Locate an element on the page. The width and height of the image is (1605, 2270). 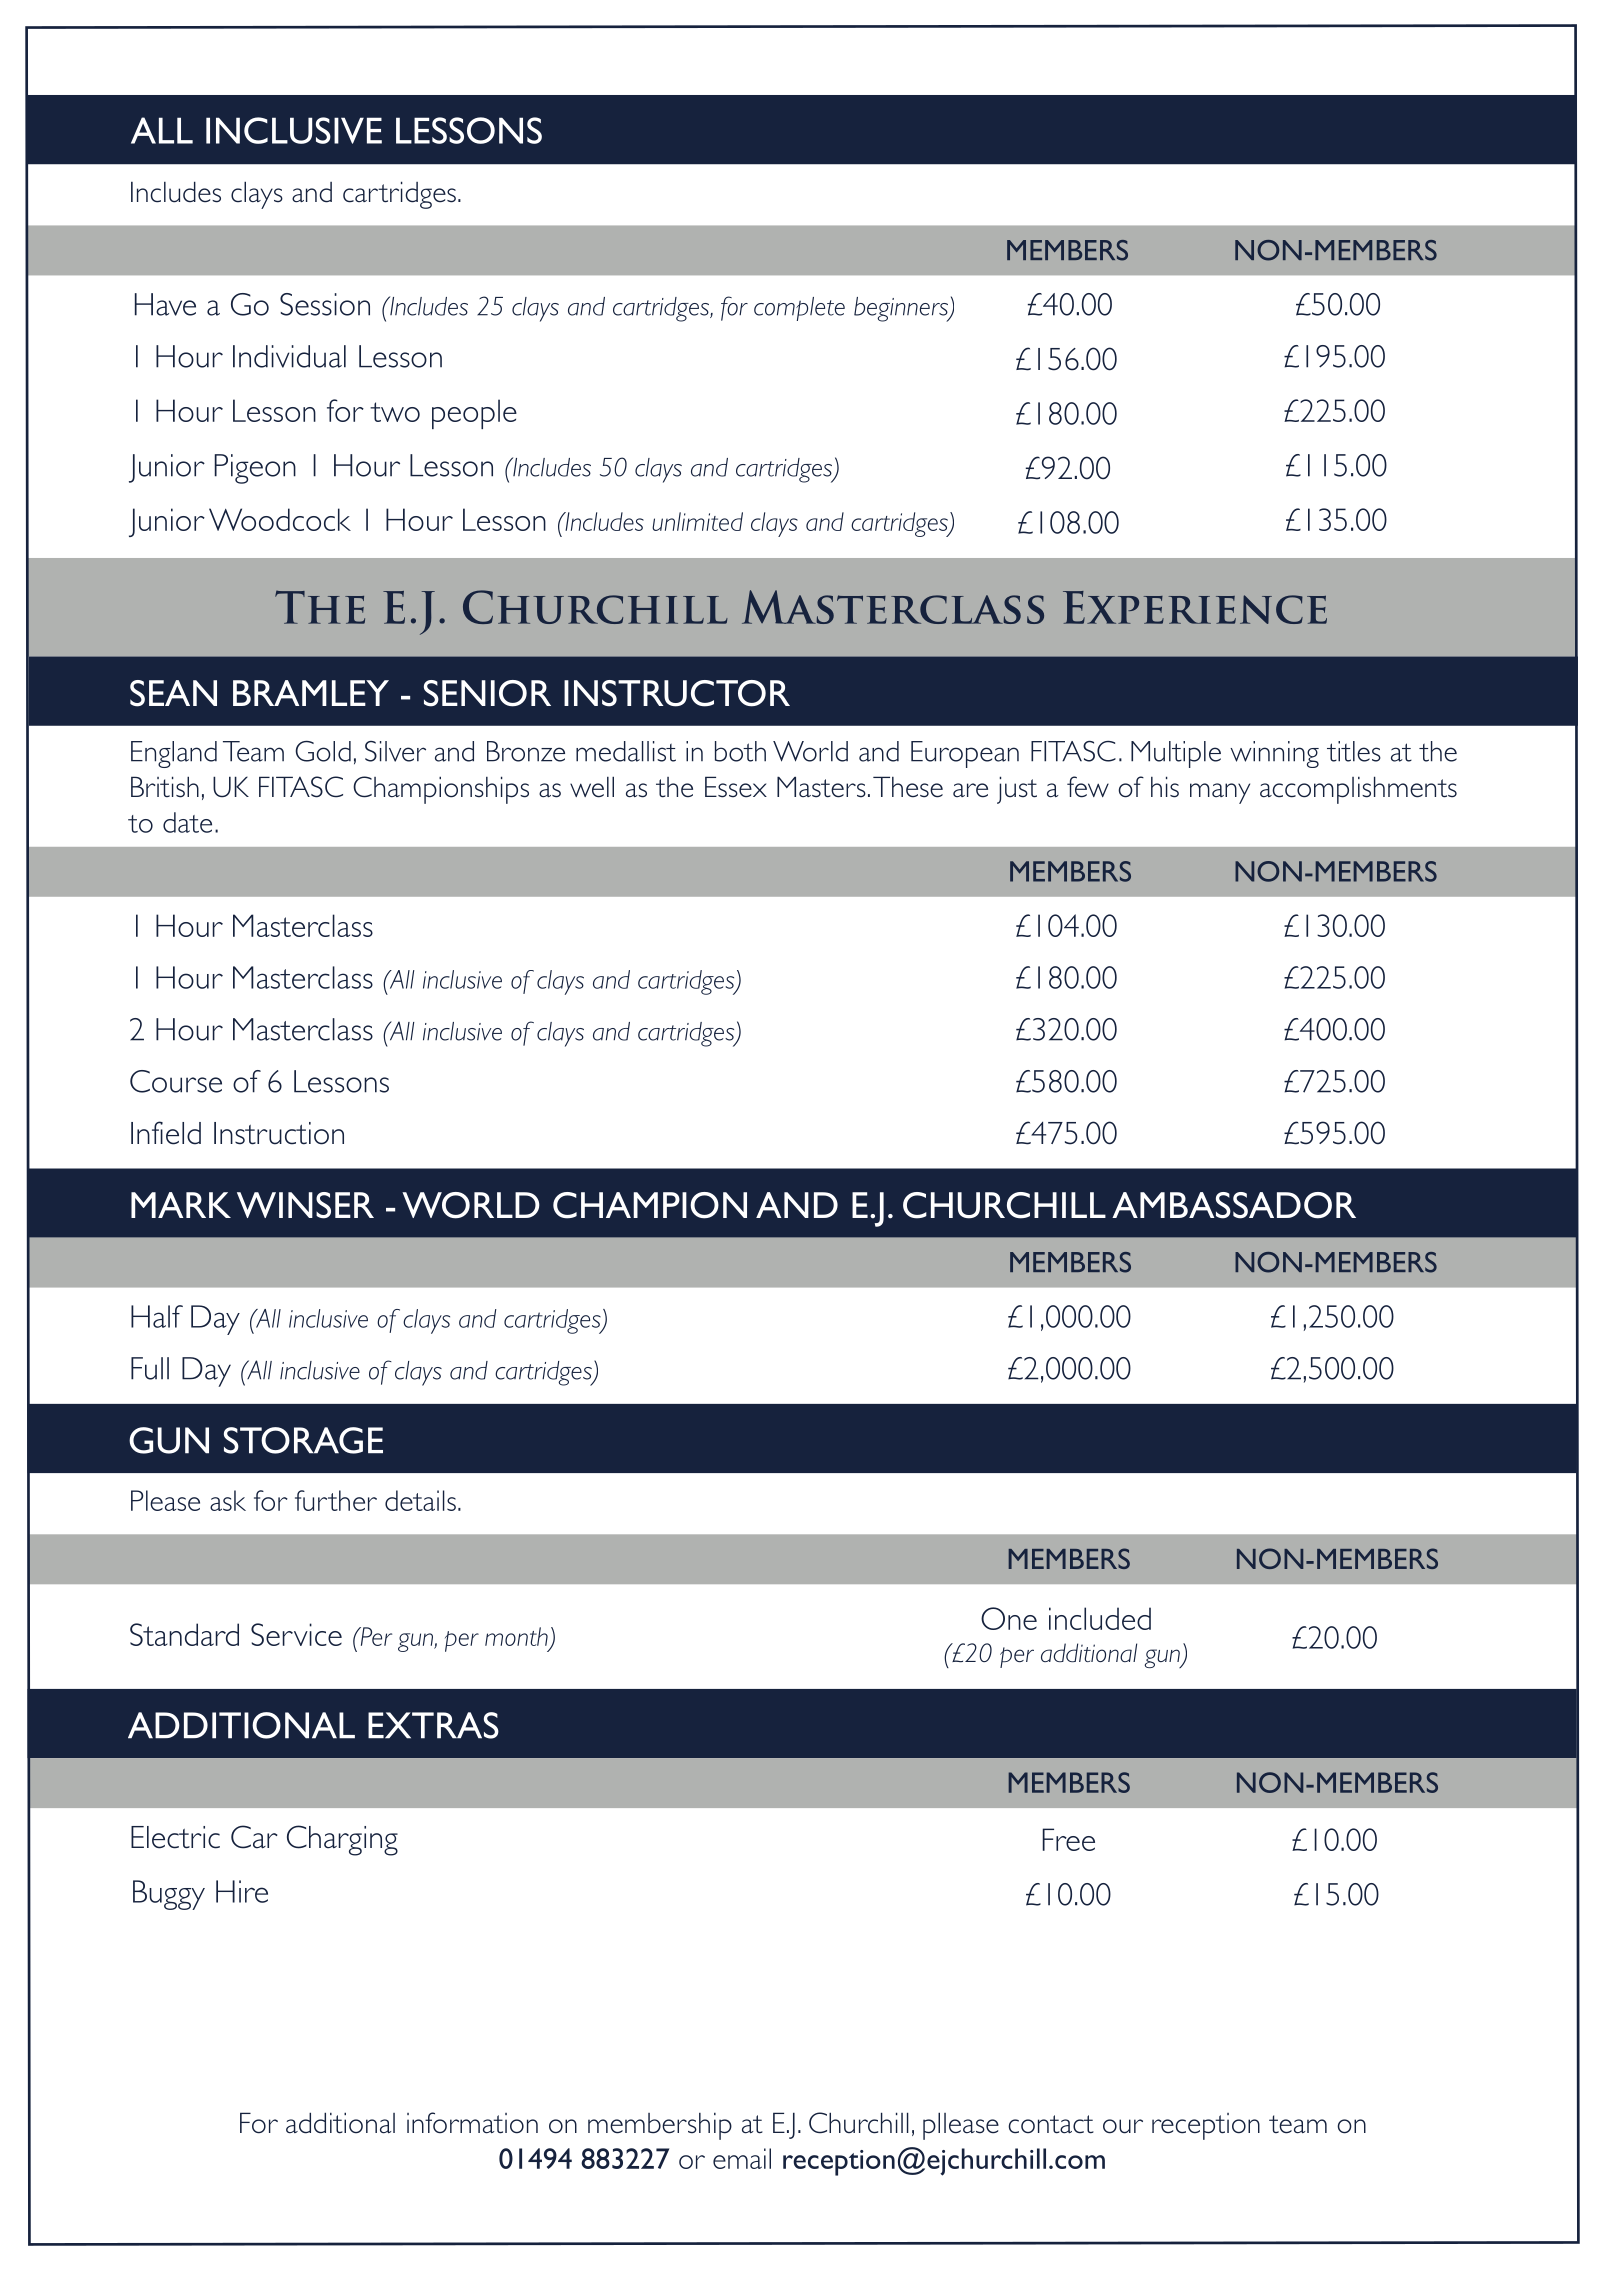
Individual is located at coordinates (289, 356).
